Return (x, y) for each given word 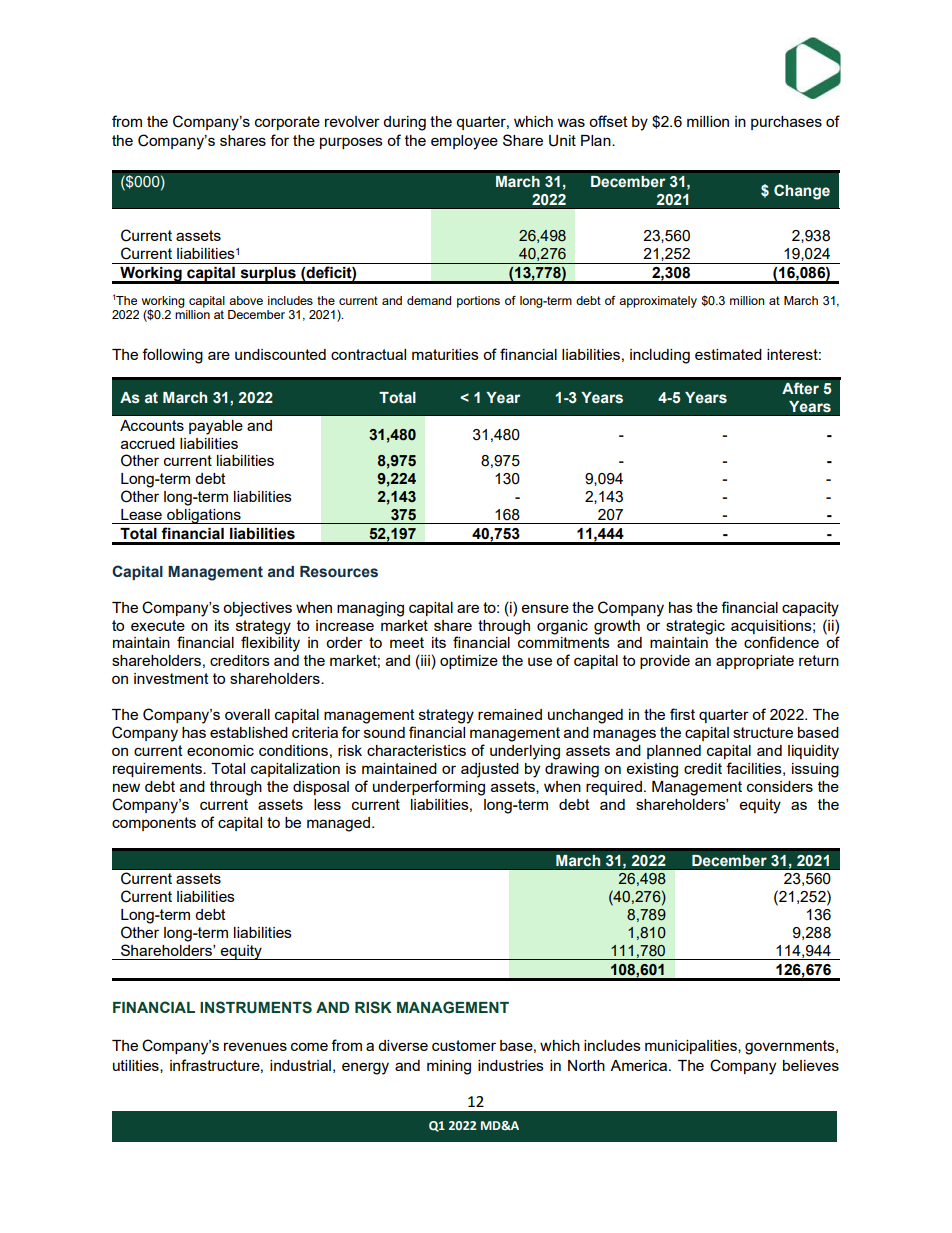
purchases (786, 123)
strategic (695, 627)
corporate (287, 123)
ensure (545, 608)
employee (464, 142)
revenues (255, 1046)
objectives (257, 609)
